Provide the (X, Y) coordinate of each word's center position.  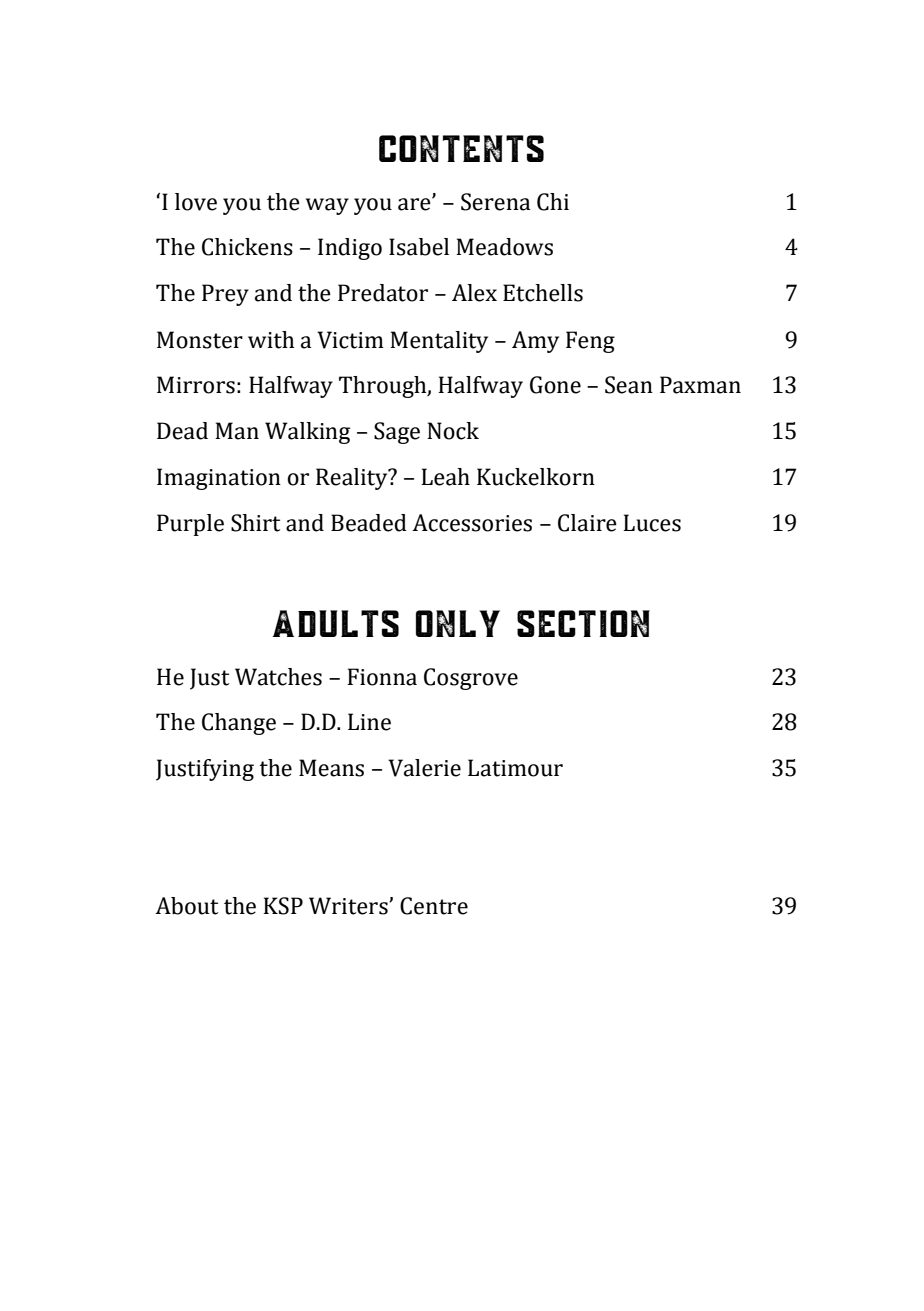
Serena (495, 202)
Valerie (424, 768)
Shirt (255, 523)
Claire (587, 523)
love (196, 202)
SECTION (583, 623)
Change (239, 724)
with (271, 340)
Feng (590, 342)
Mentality (439, 342)
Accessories (472, 523)
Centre (434, 906)
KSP (283, 906)
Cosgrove (471, 679)
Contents (461, 148)
